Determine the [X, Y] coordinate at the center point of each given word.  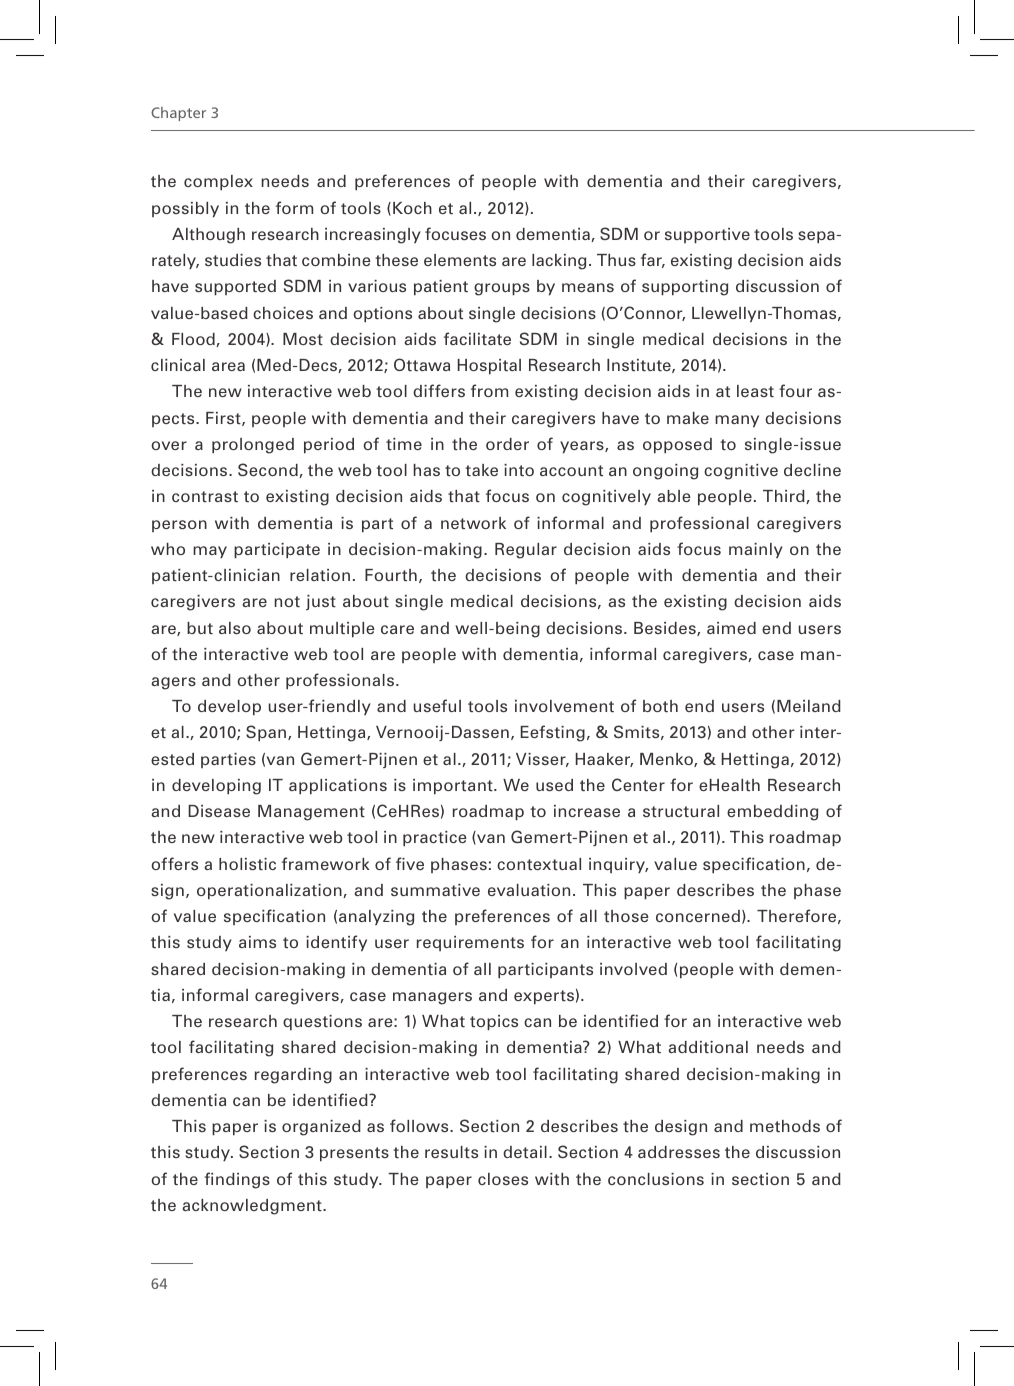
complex [218, 182]
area [228, 366]
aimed [731, 628]
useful [437, 705]
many [737, 421]
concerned [698, 916]
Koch [412, 208]
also [235, 628]
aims [257, 942]
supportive [707, 235]
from [489, 390]
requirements [470, 943]
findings [237, 1180]
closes [503, 1179]
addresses [679, 1152]
